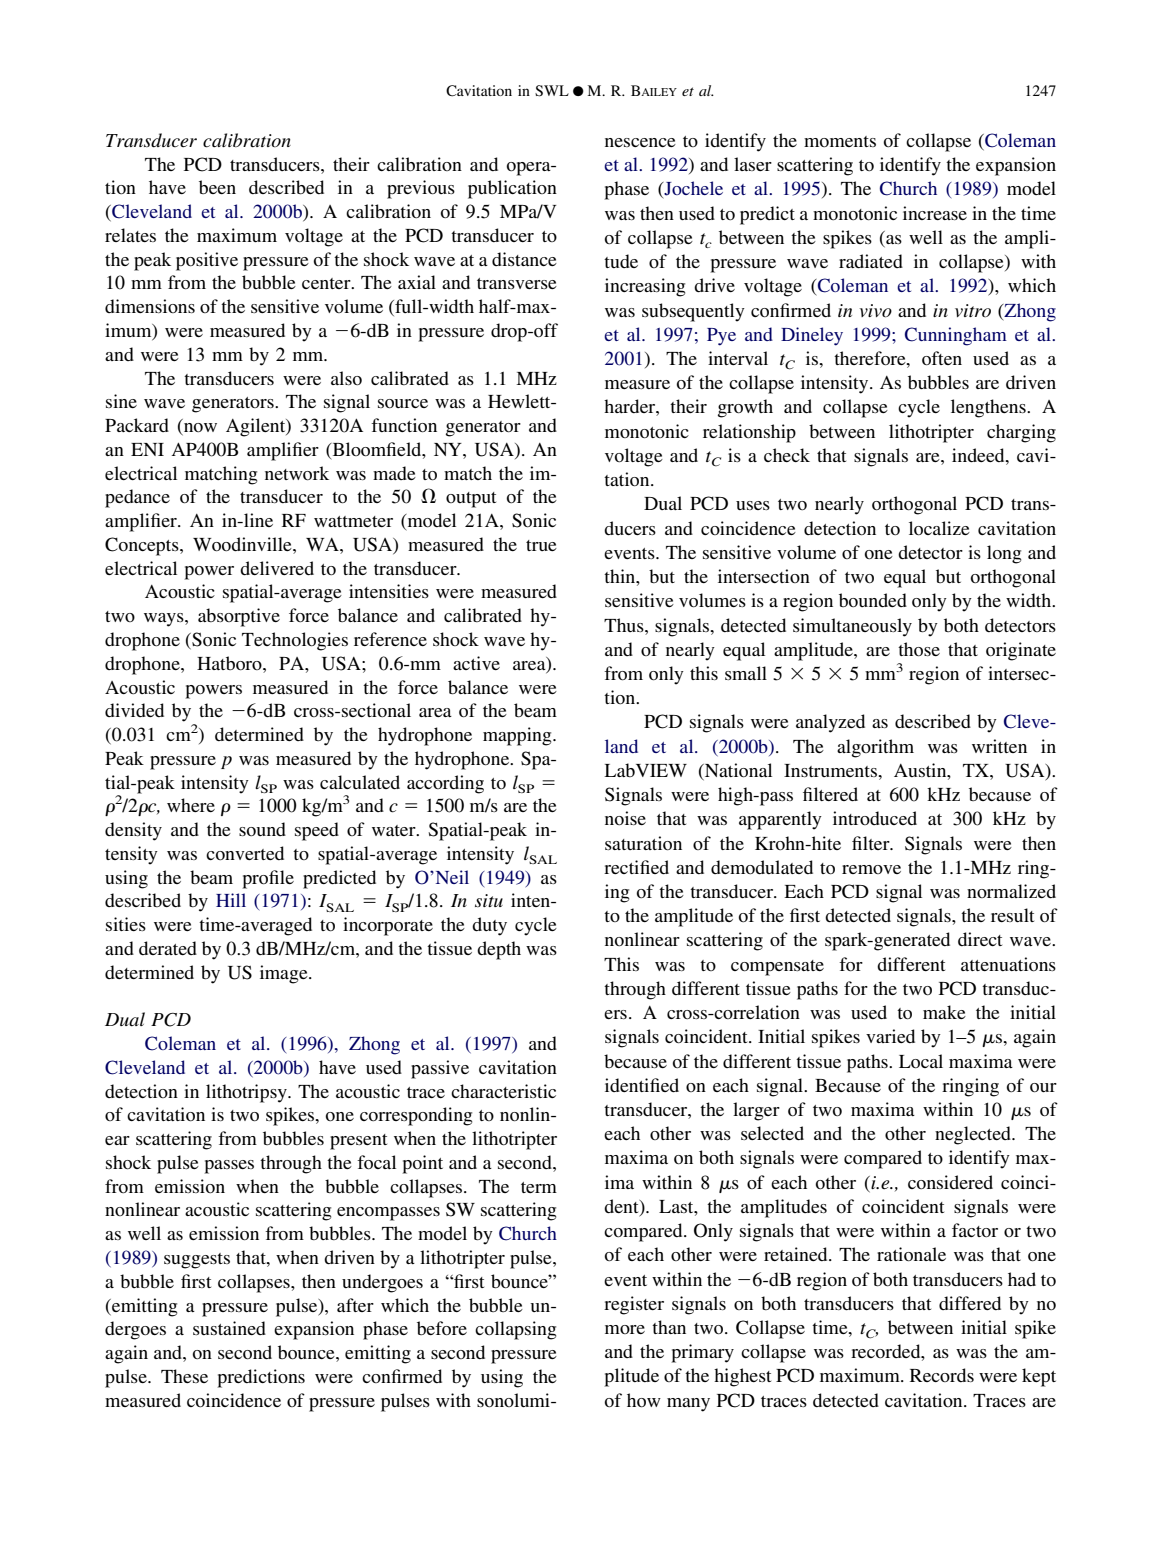  I want to click on more, so click(625, 1329).
